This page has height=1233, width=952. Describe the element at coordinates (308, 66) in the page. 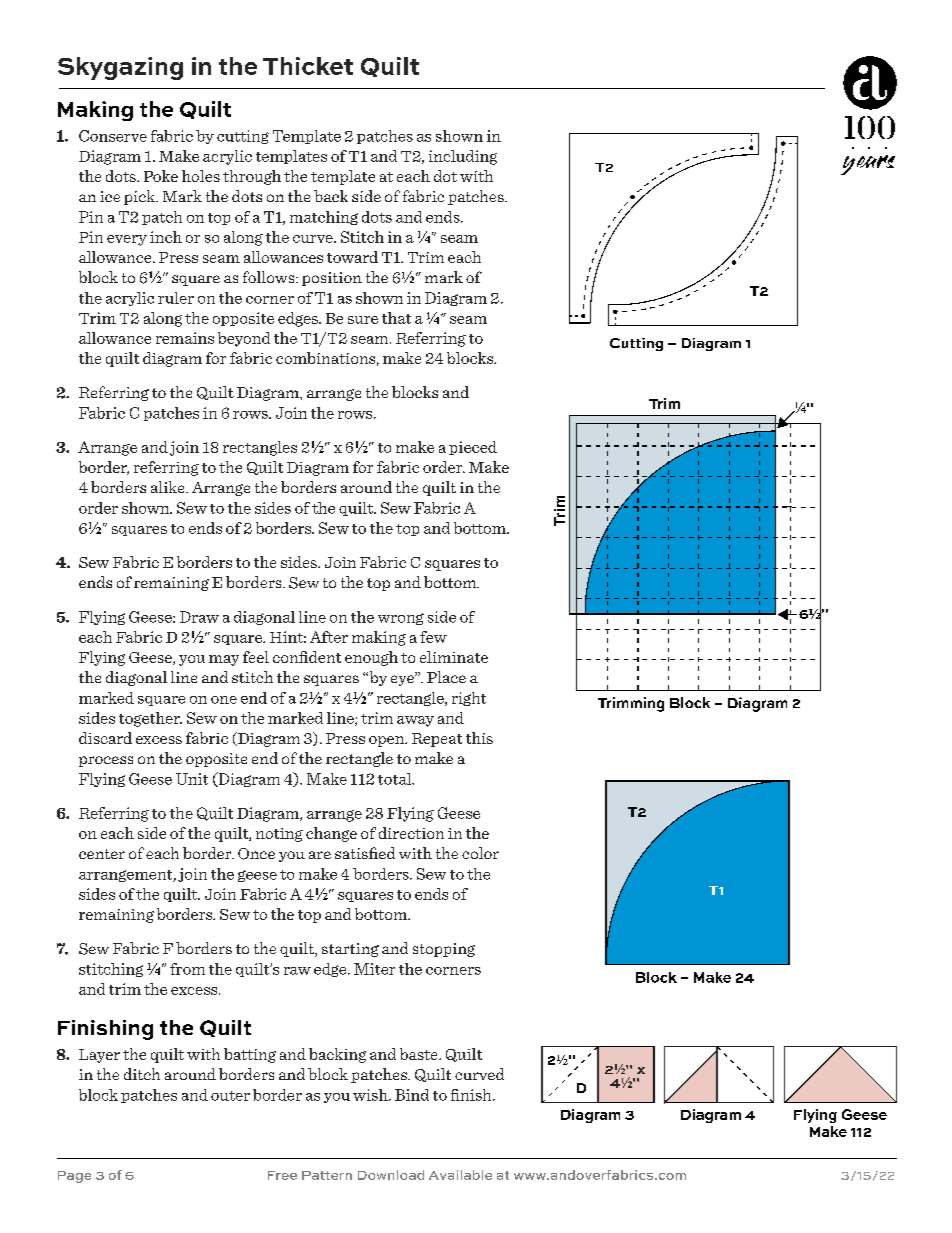

I see `Thicket` at that location.
